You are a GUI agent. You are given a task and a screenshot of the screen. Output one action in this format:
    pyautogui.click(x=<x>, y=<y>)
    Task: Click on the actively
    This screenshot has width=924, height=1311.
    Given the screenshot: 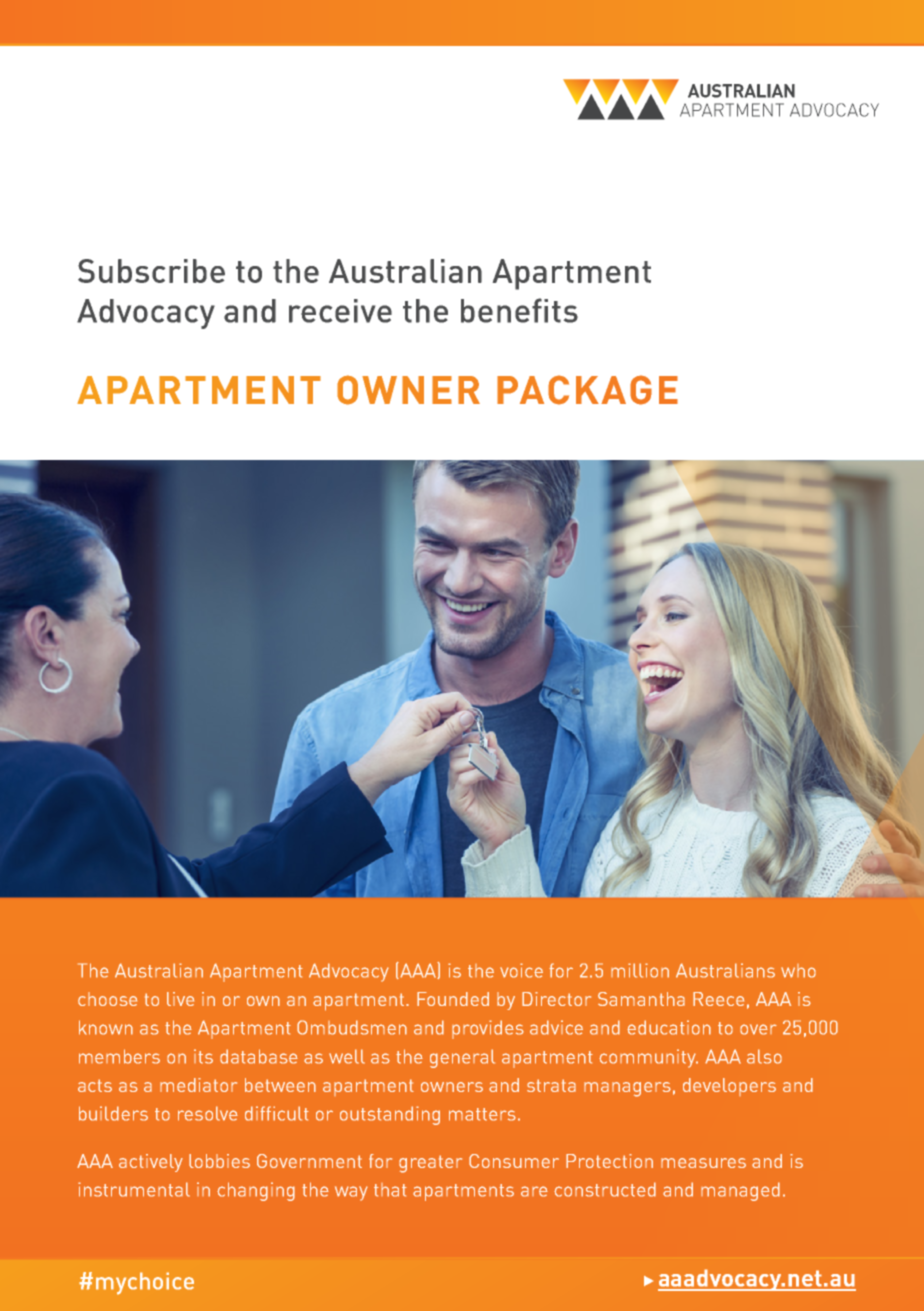 What is the action you would take?
    pyautogui.click(x=151, y=1163)
